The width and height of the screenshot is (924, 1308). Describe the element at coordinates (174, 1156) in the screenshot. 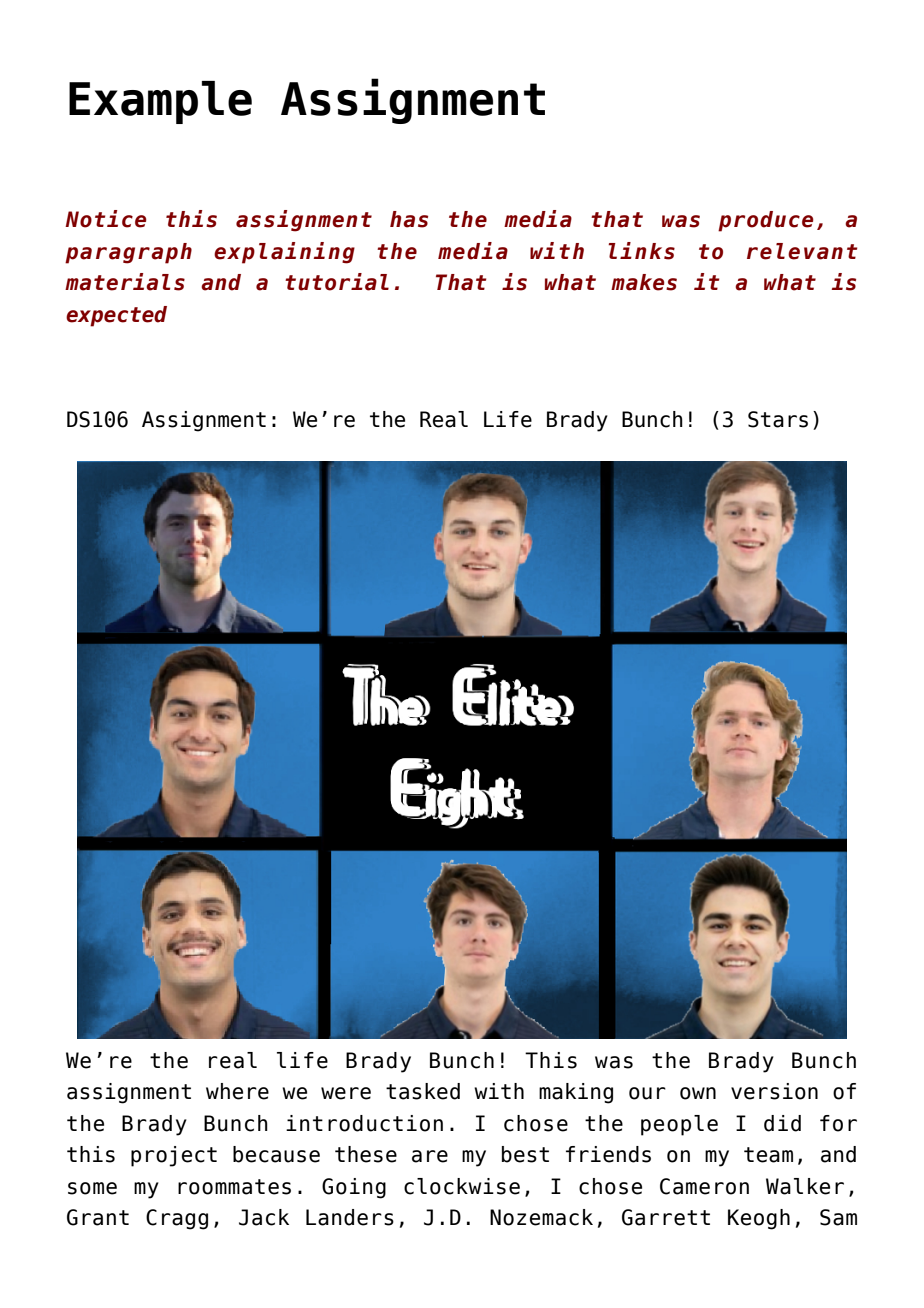

I see `project` at that location.
